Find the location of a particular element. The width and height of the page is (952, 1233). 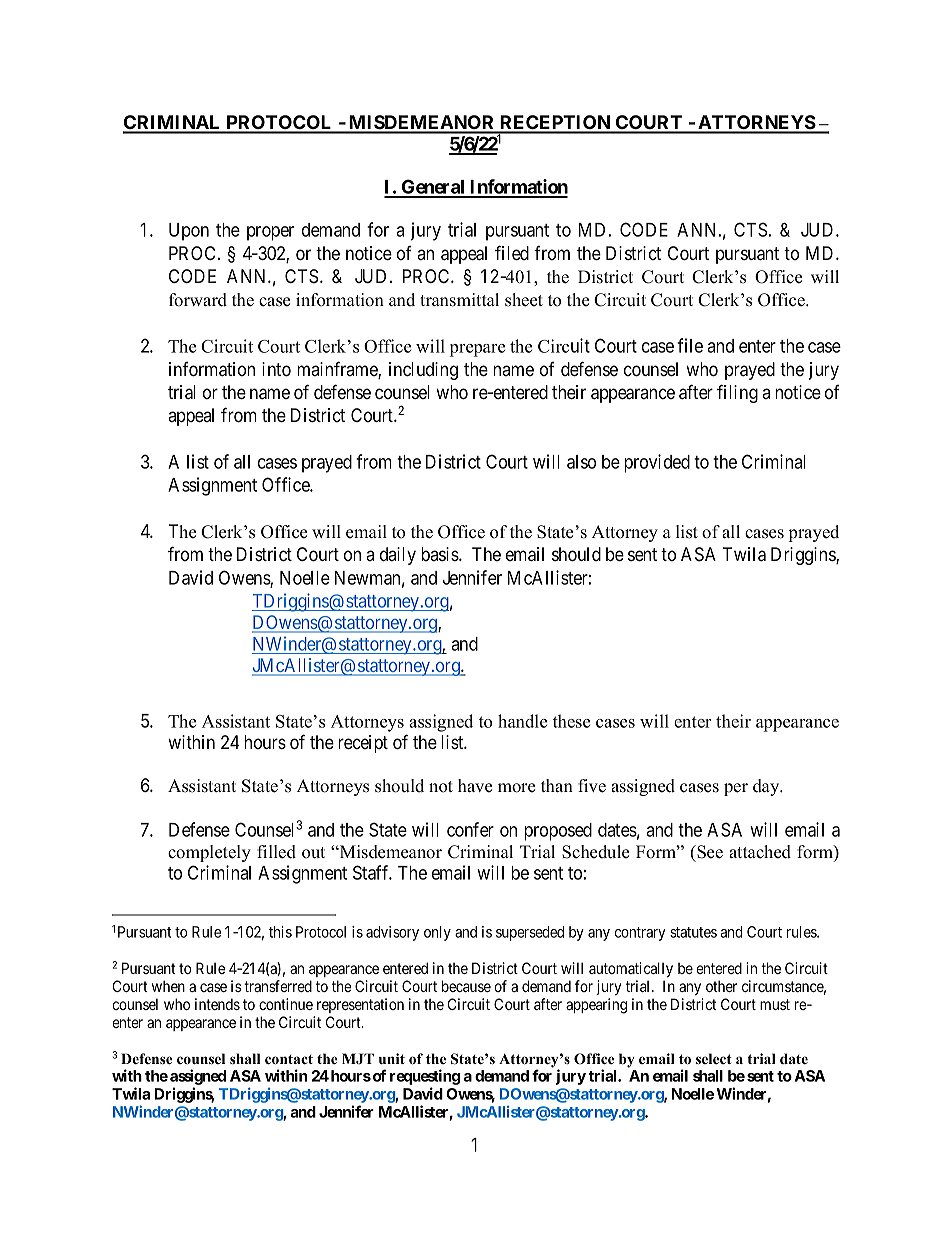

contact is located at coordinates (289, 1059).
